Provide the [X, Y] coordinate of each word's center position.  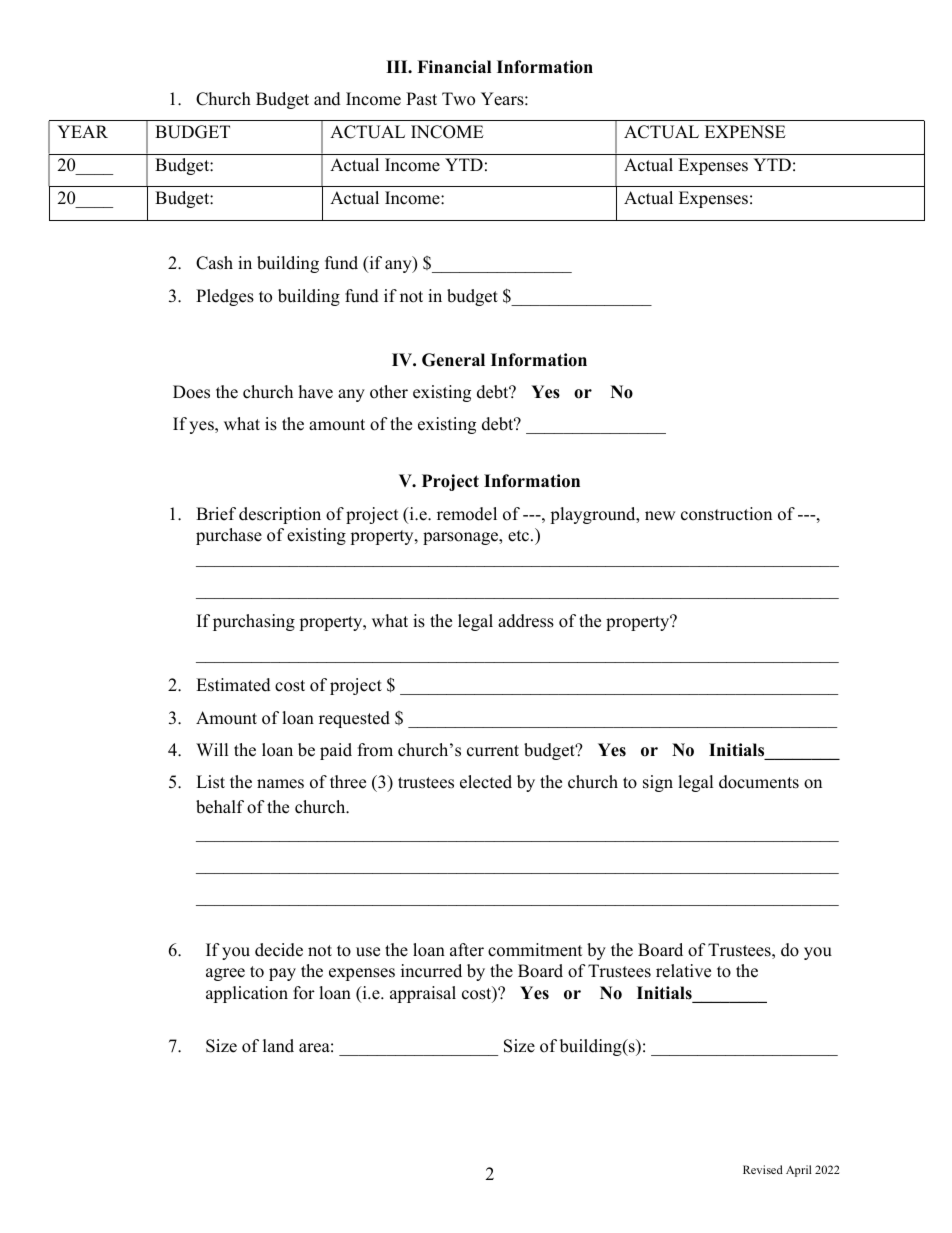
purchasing [254, 622]
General [453, 360]
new [660, 516]
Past [421, 99]
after [467, 950]
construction [726, 514]
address [526, 621]
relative [683, 971]
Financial [454, 67]
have [316, 392]
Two [458, 99]
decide [279, 950]
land [278, 1046]
